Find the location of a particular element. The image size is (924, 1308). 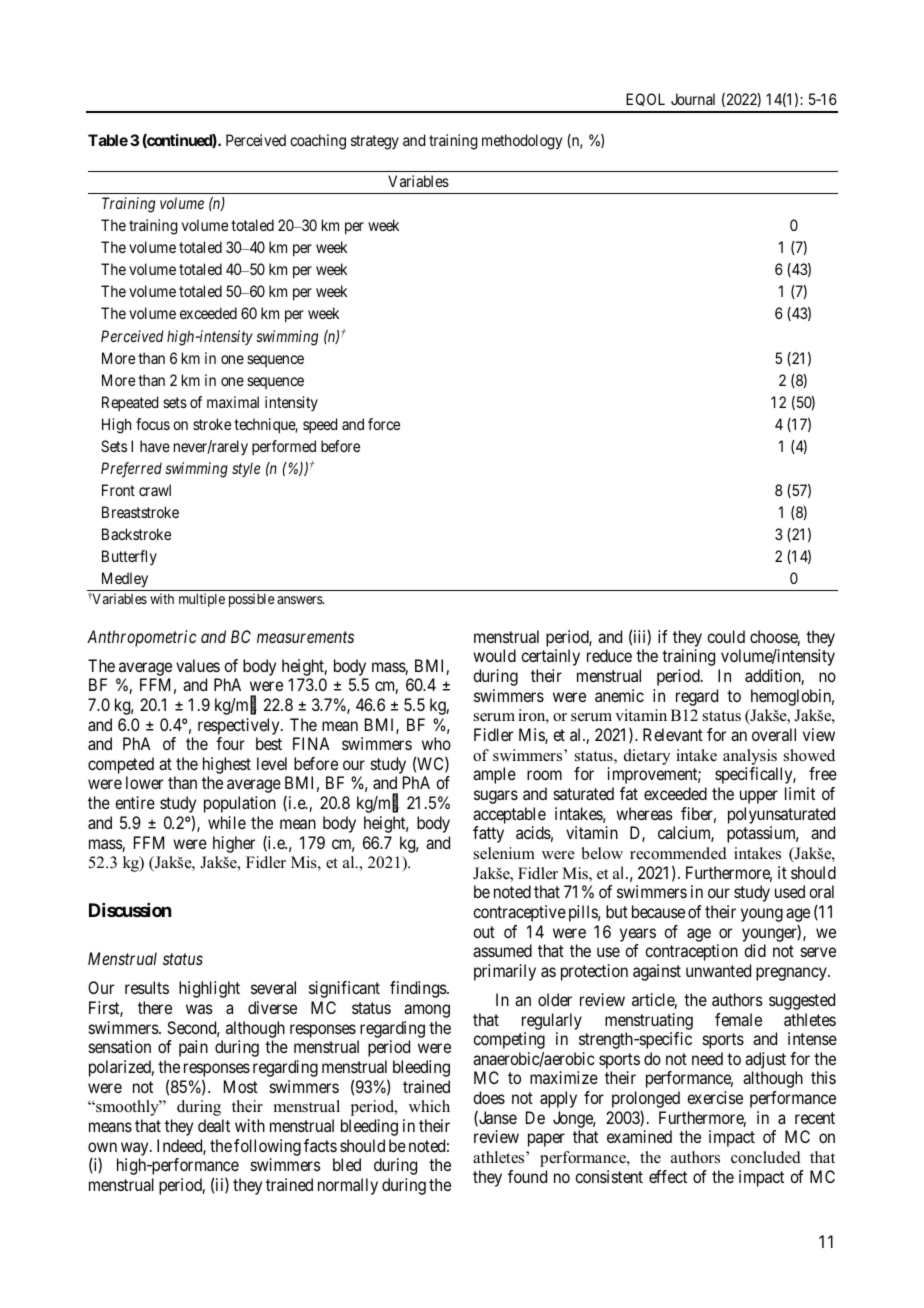

coaching is located at coordinates (318, 142).
